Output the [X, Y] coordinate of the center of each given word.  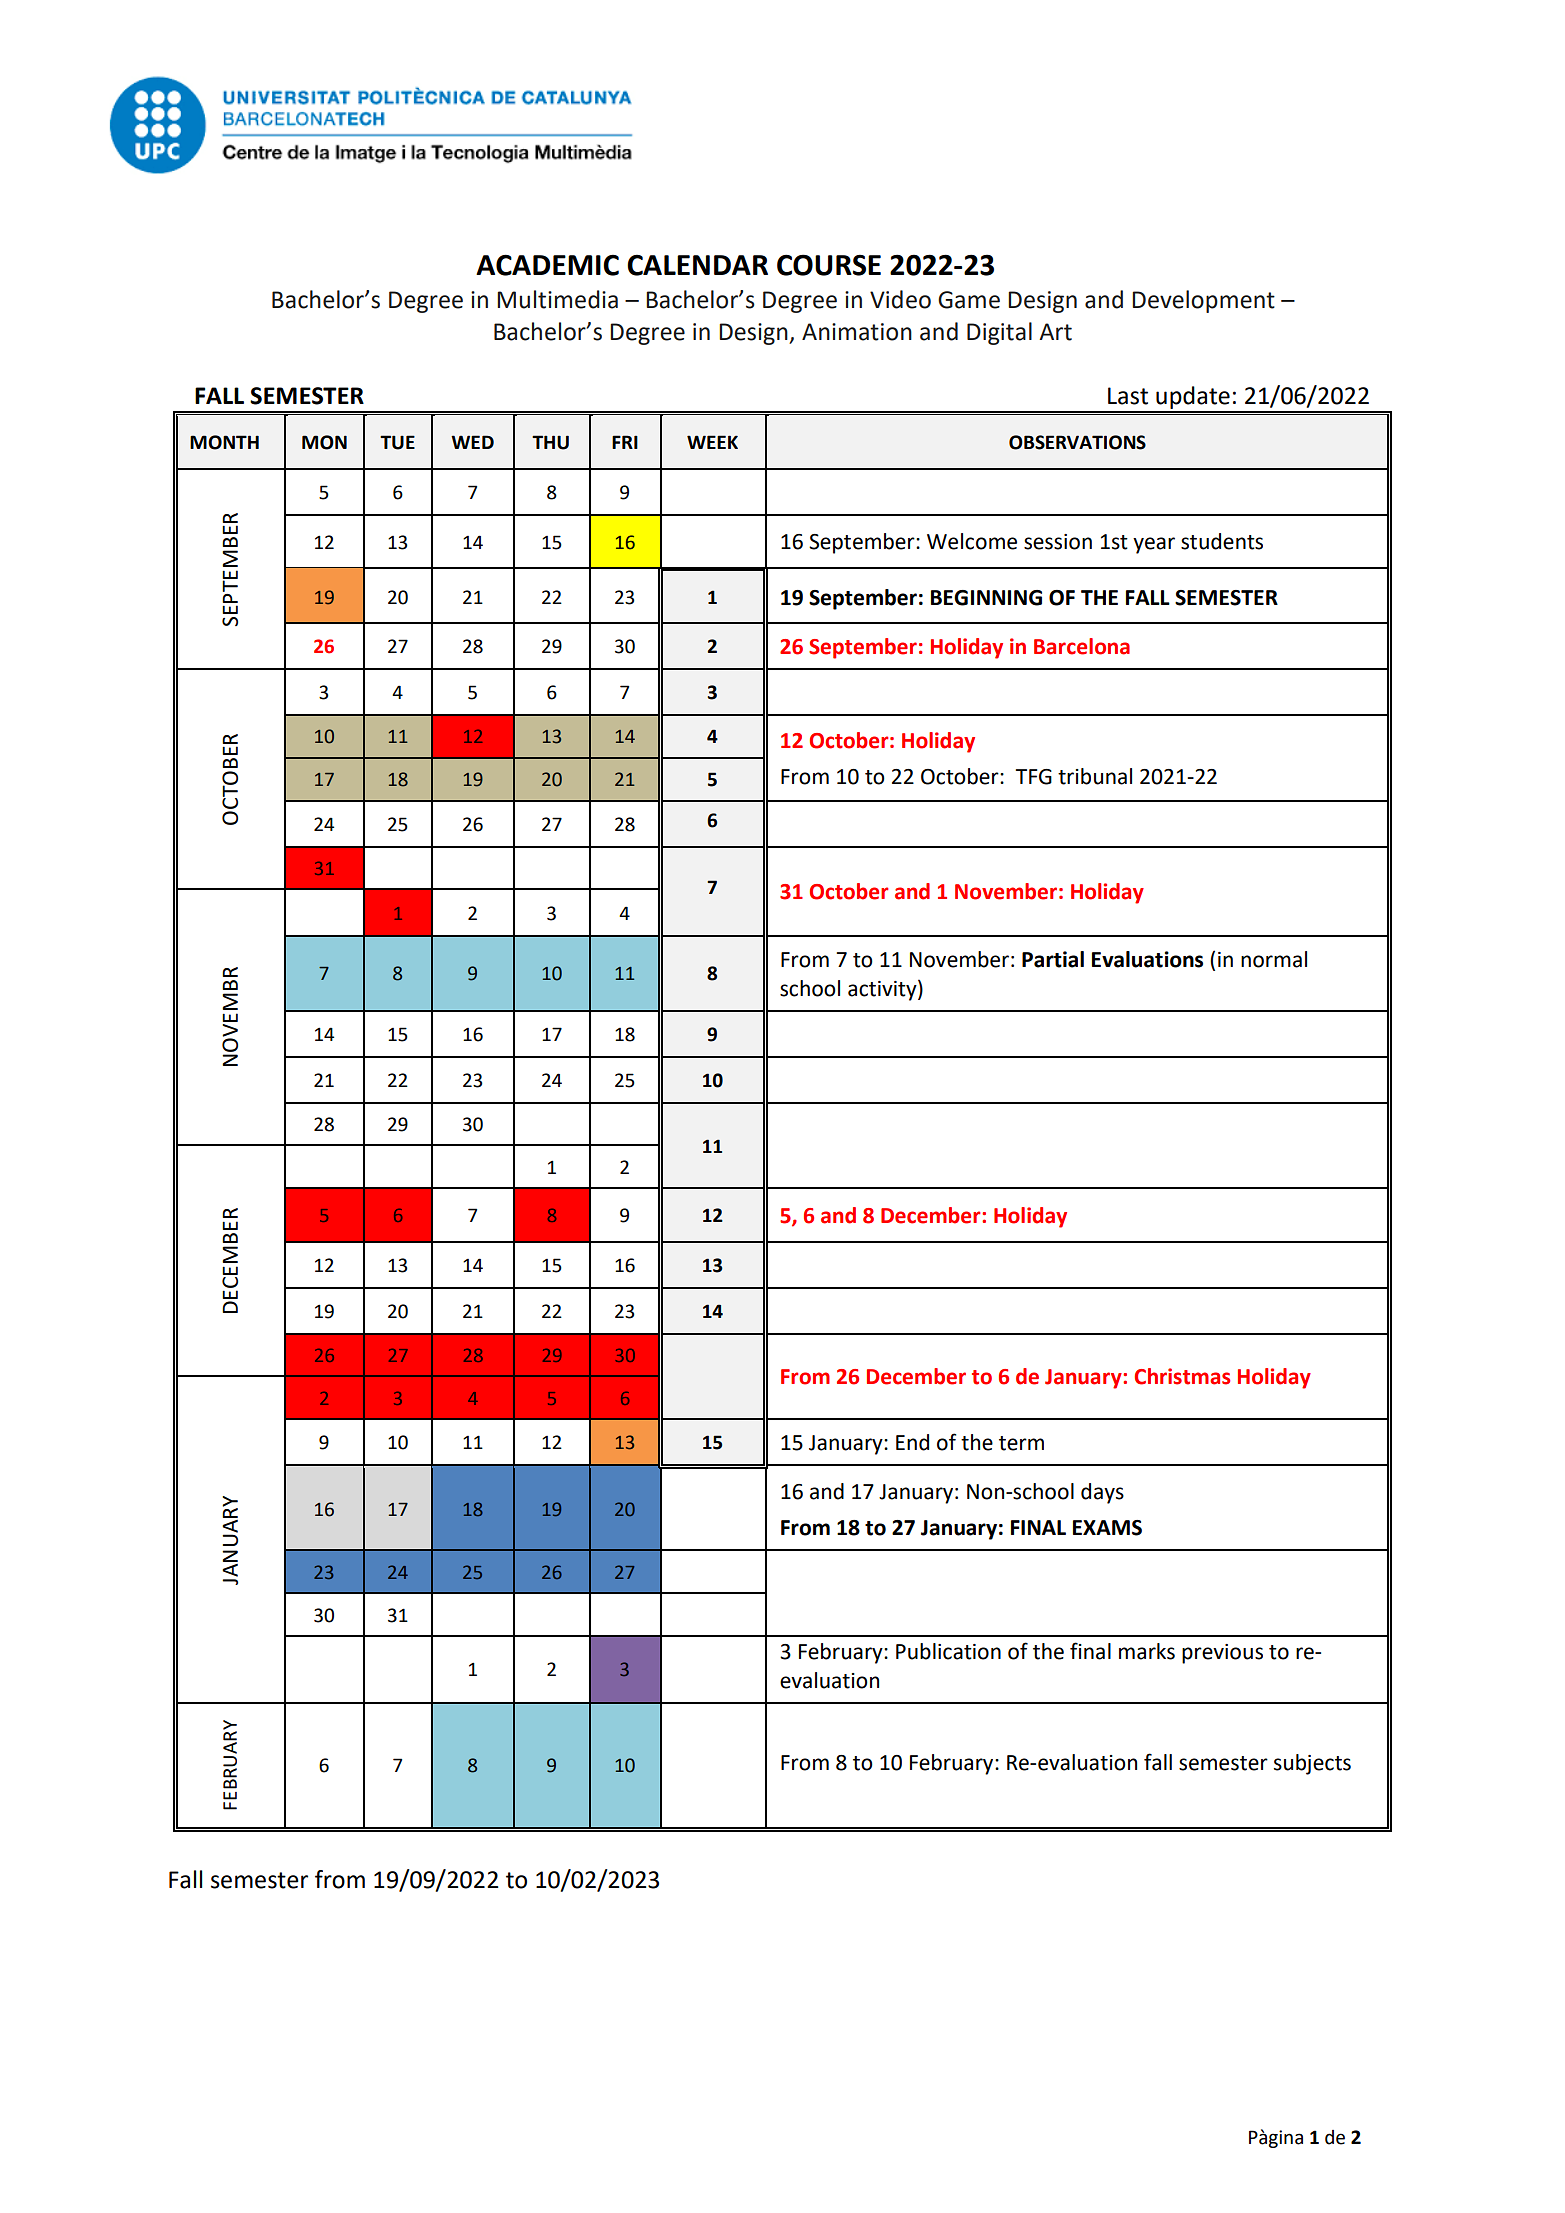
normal [1274, 959]
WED [472, 442]
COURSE [829, 265]
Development [1203, 301]
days [1102, 1493]
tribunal [1095, 776]
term [1021, 1443]
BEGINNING [986, 598]
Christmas [1182, 1376]
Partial [1053, 959]
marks [1147, 1651]
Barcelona [1082, 646]
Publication [948, 1651]
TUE [397, 442]
